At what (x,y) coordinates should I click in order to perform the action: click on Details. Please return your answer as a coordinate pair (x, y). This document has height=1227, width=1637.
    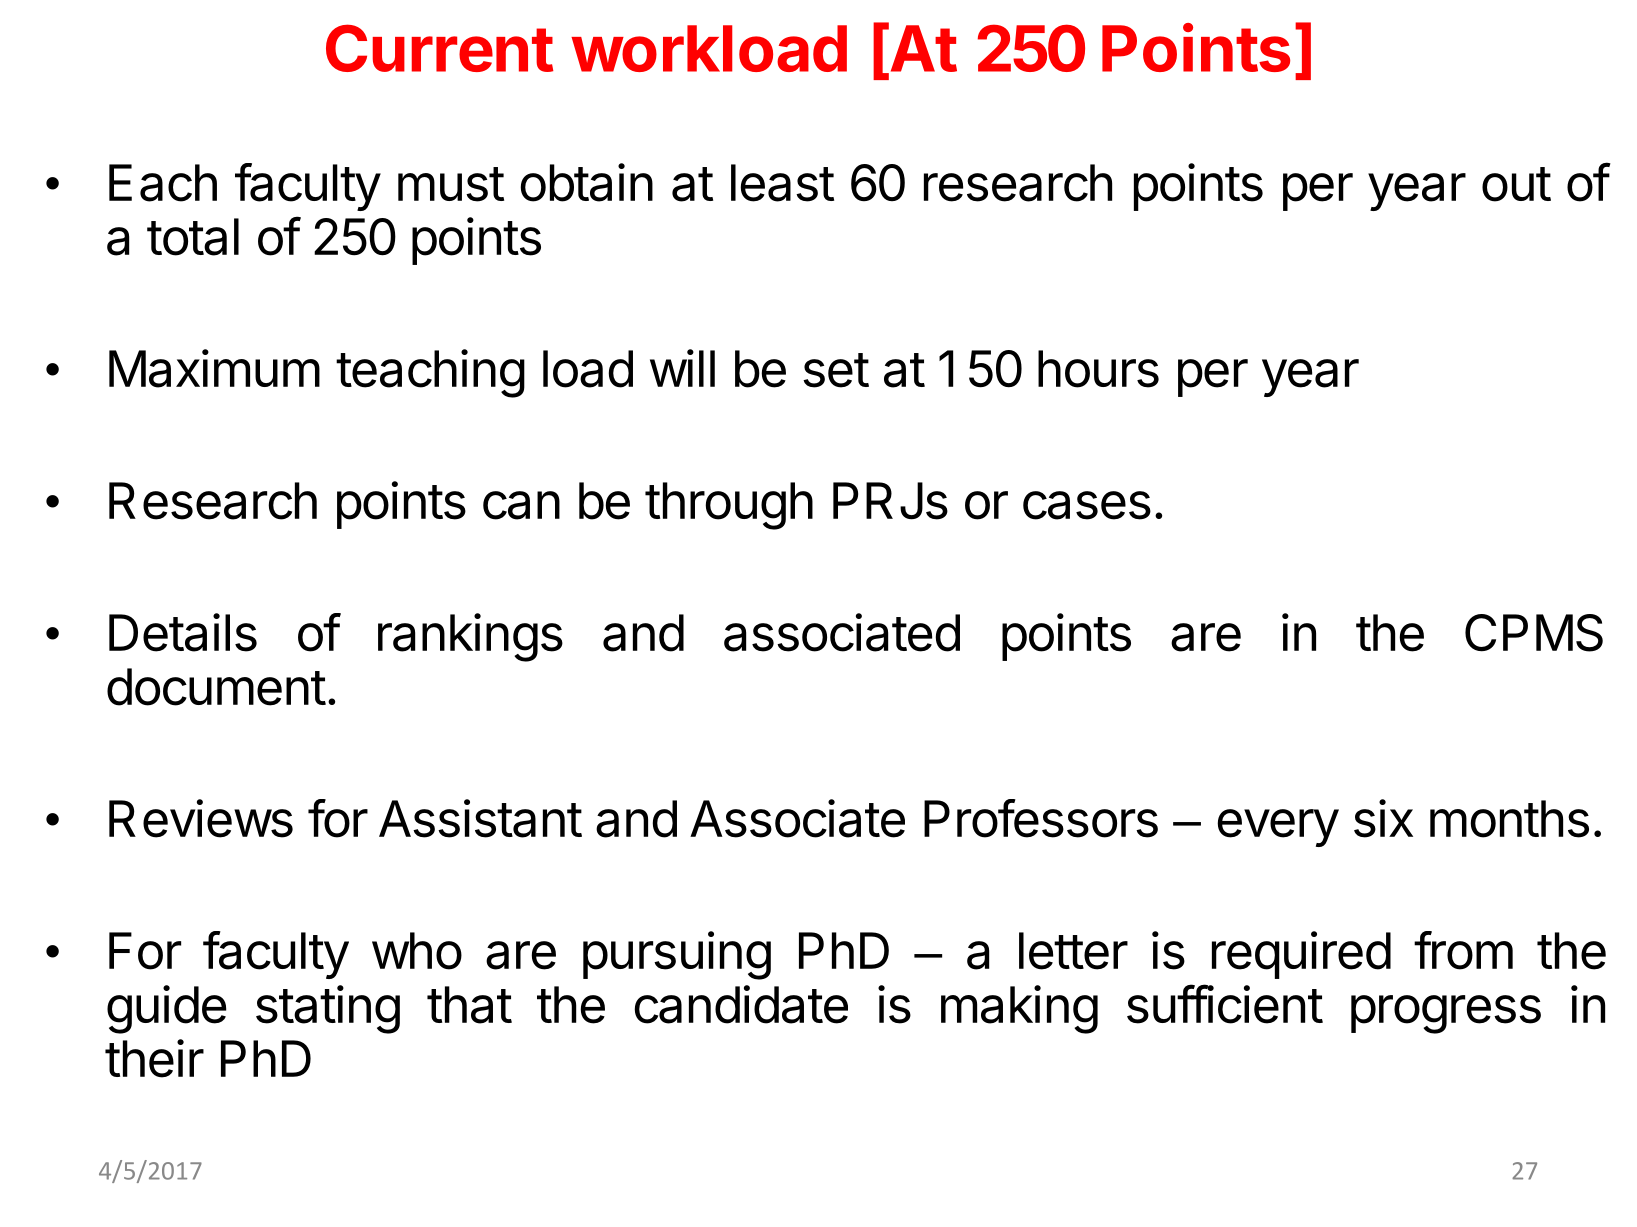
    Looking at the image, I should click on (183, 632).
